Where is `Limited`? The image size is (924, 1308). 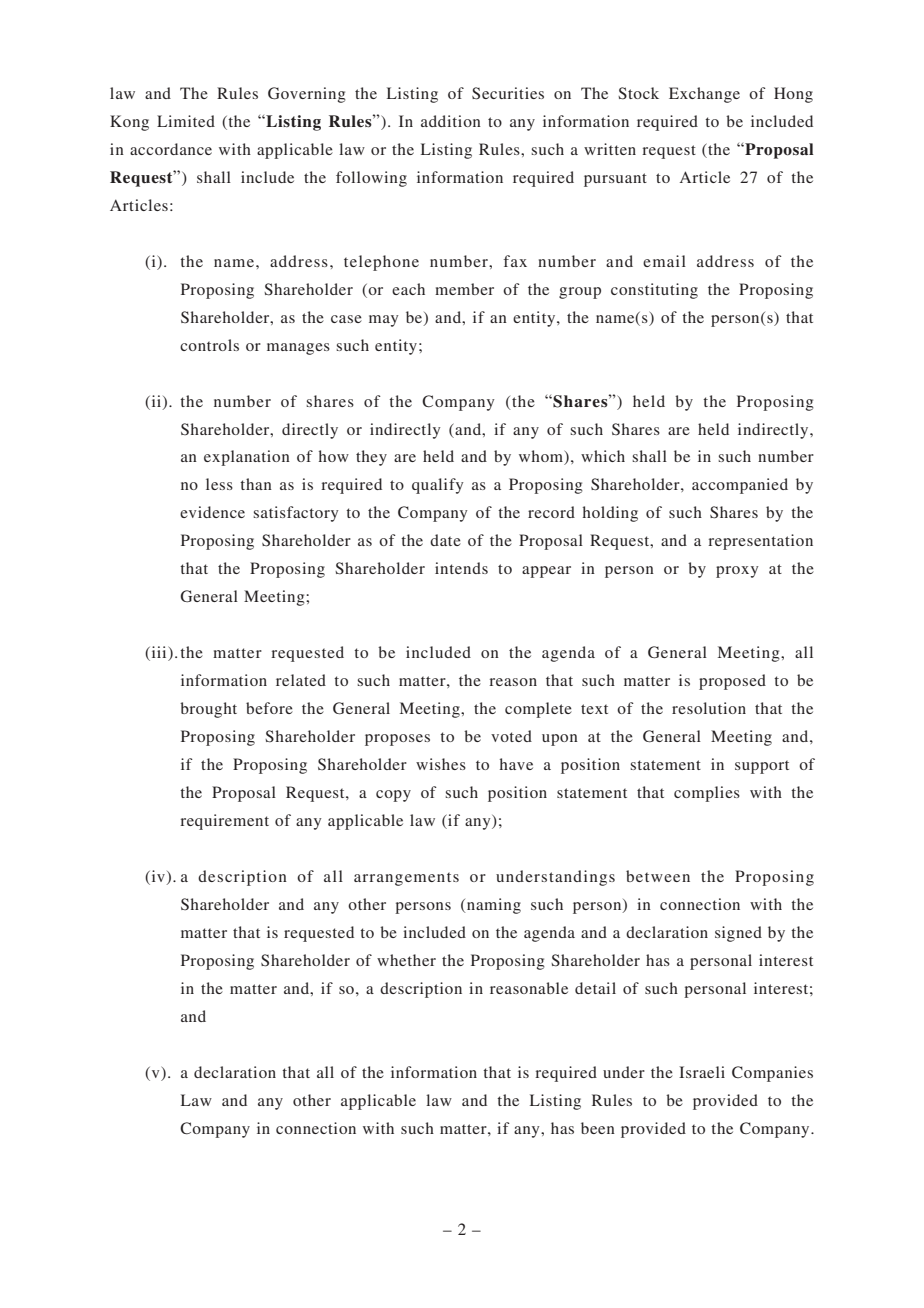 Limited is located at coordinates (186, 121).
